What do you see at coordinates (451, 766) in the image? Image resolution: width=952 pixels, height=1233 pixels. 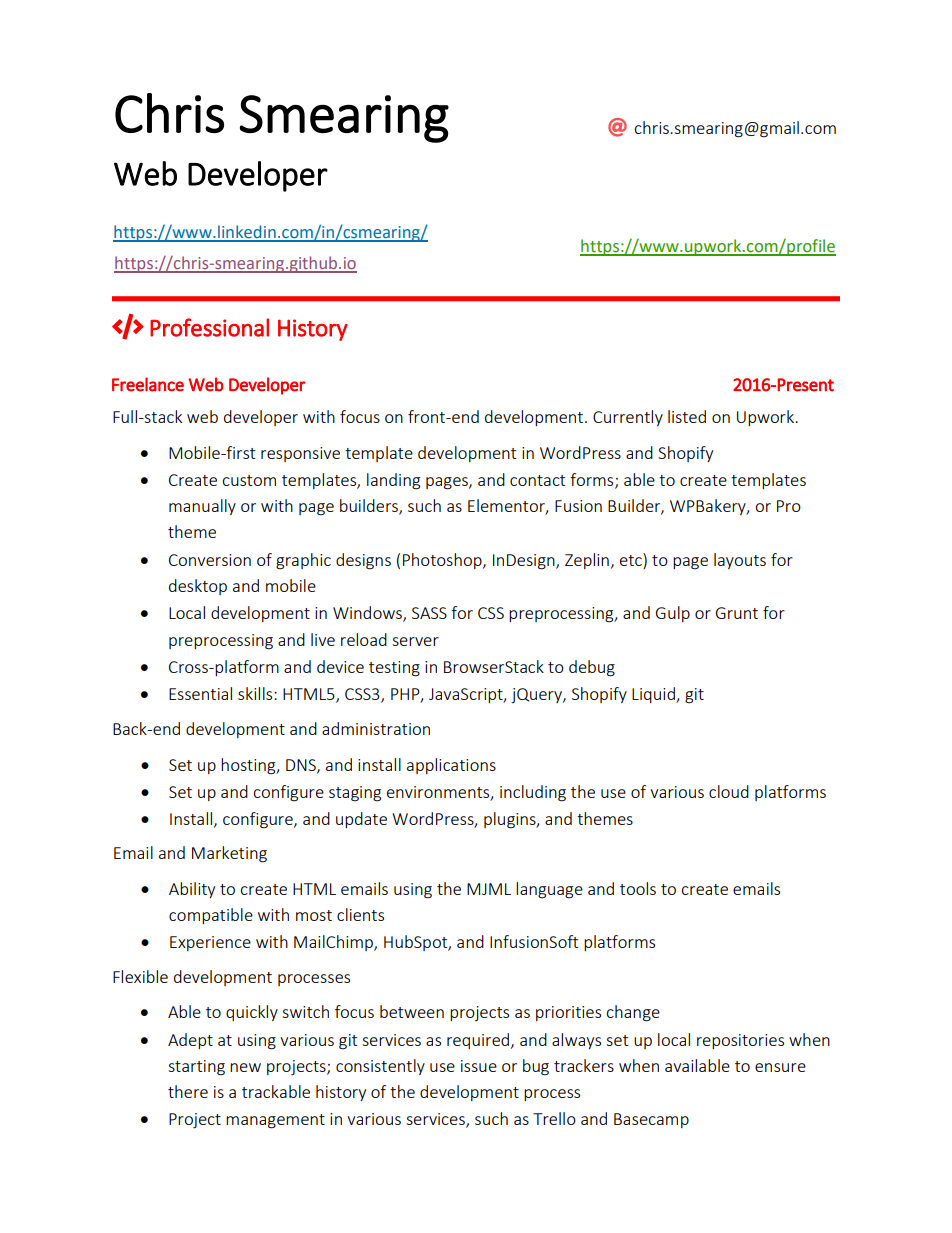 I see `applications` at bounding box center [451, 766].
